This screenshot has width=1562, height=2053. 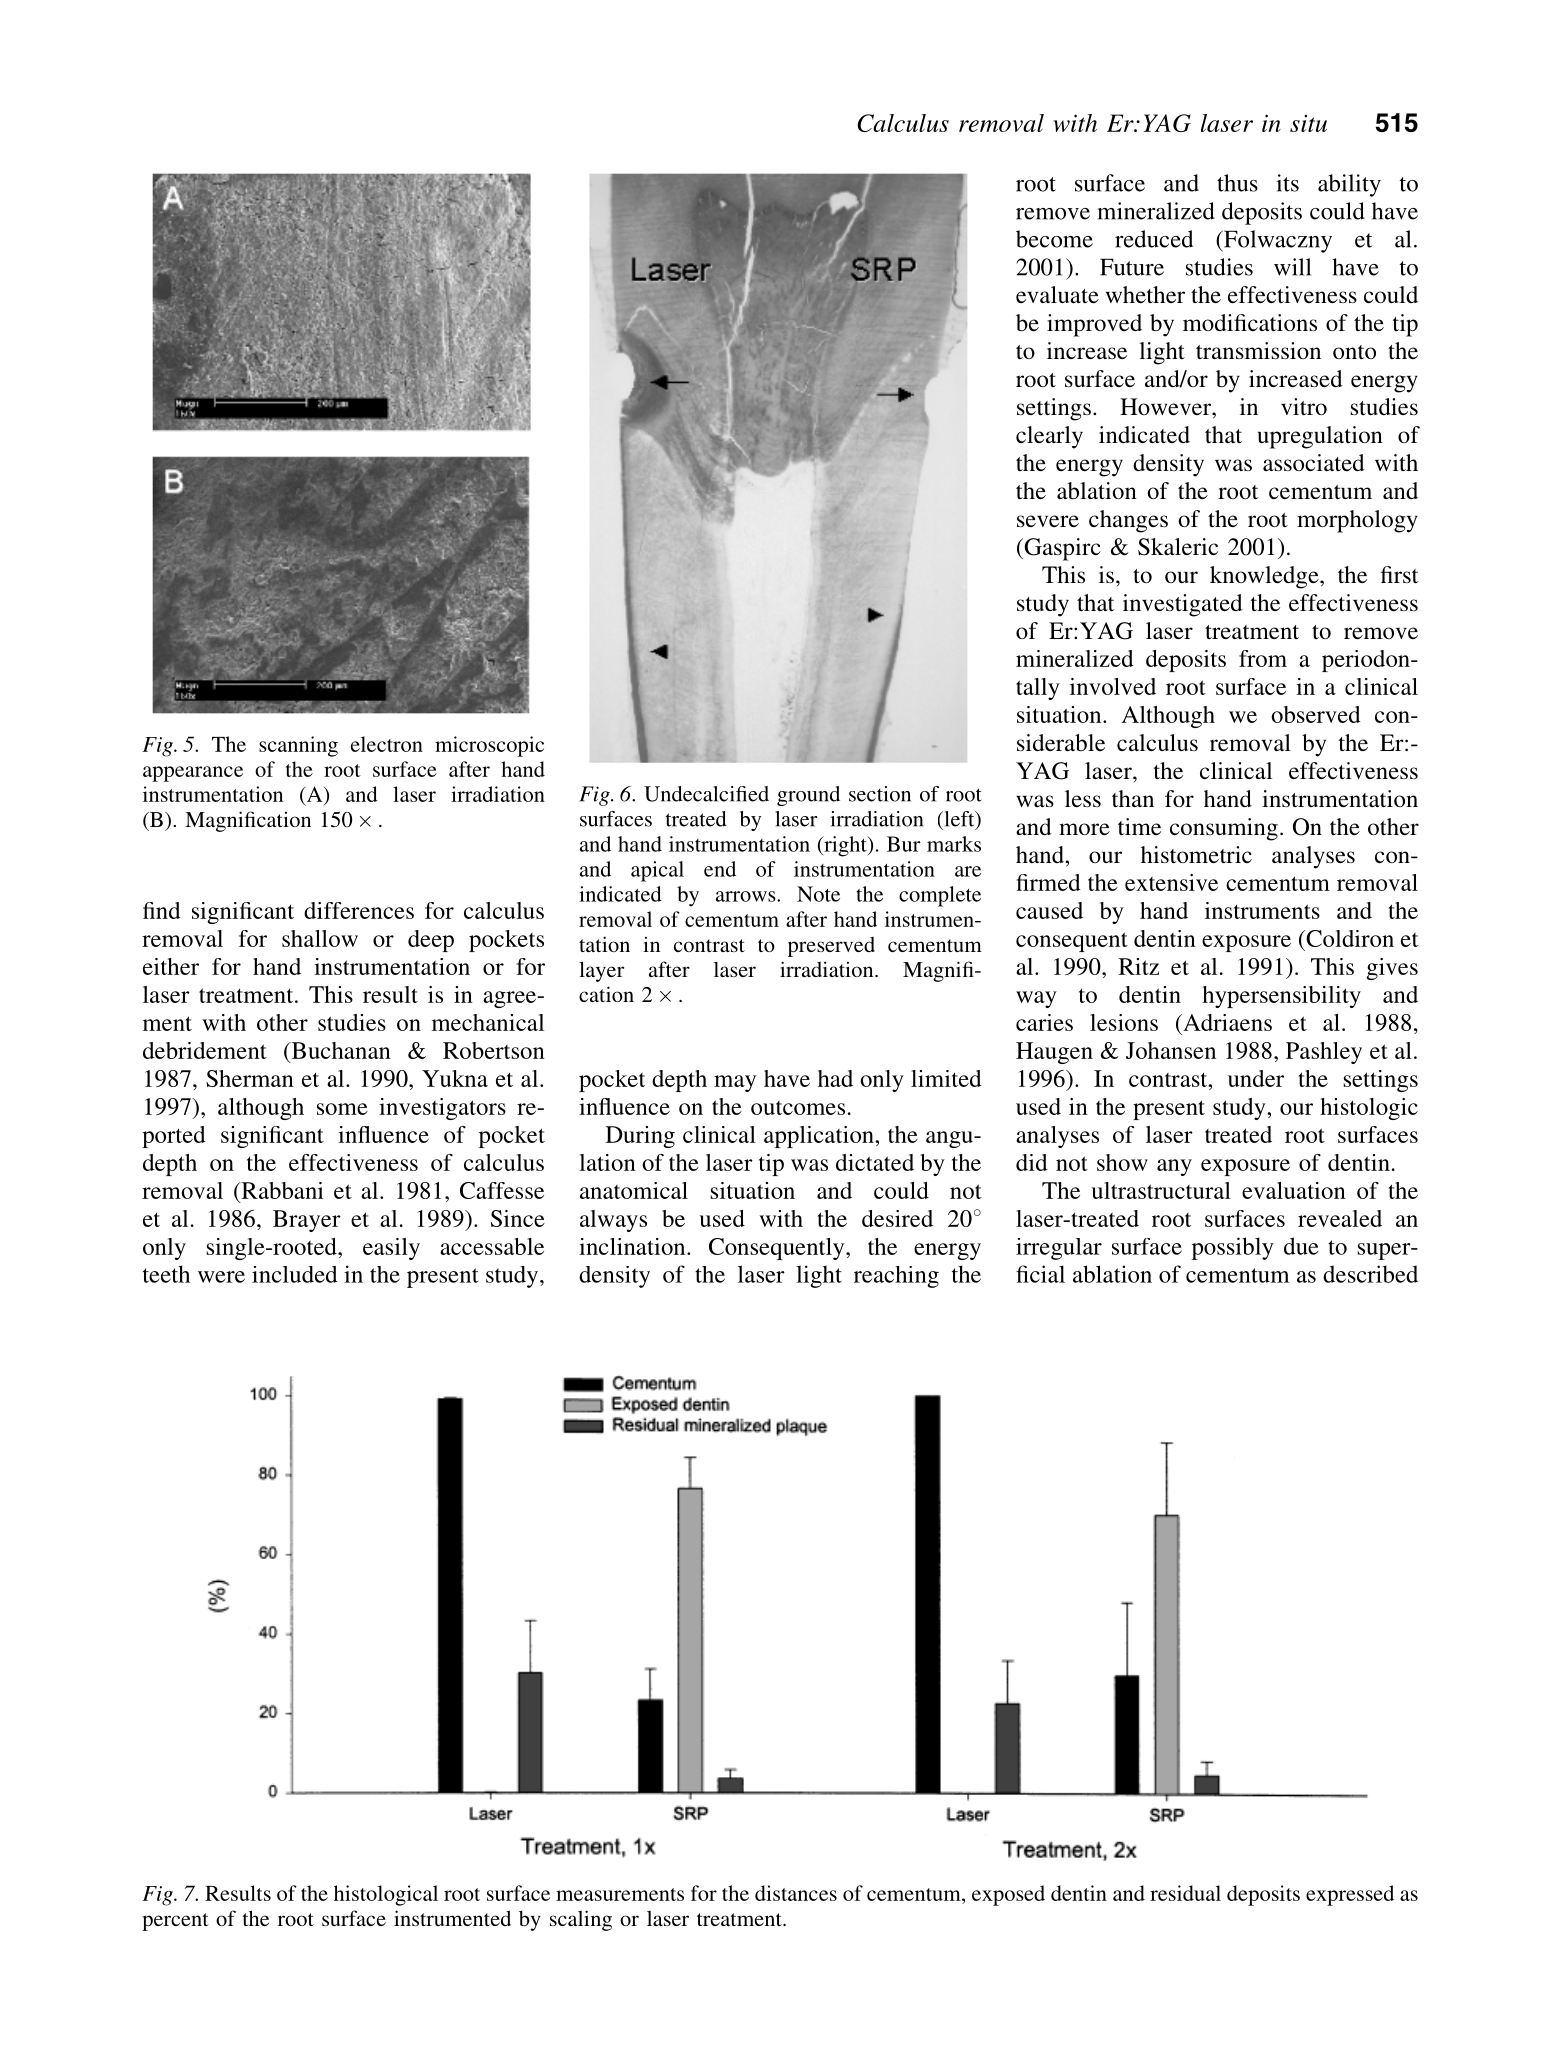 I want to click on will, so click(x=1292, y=267).
